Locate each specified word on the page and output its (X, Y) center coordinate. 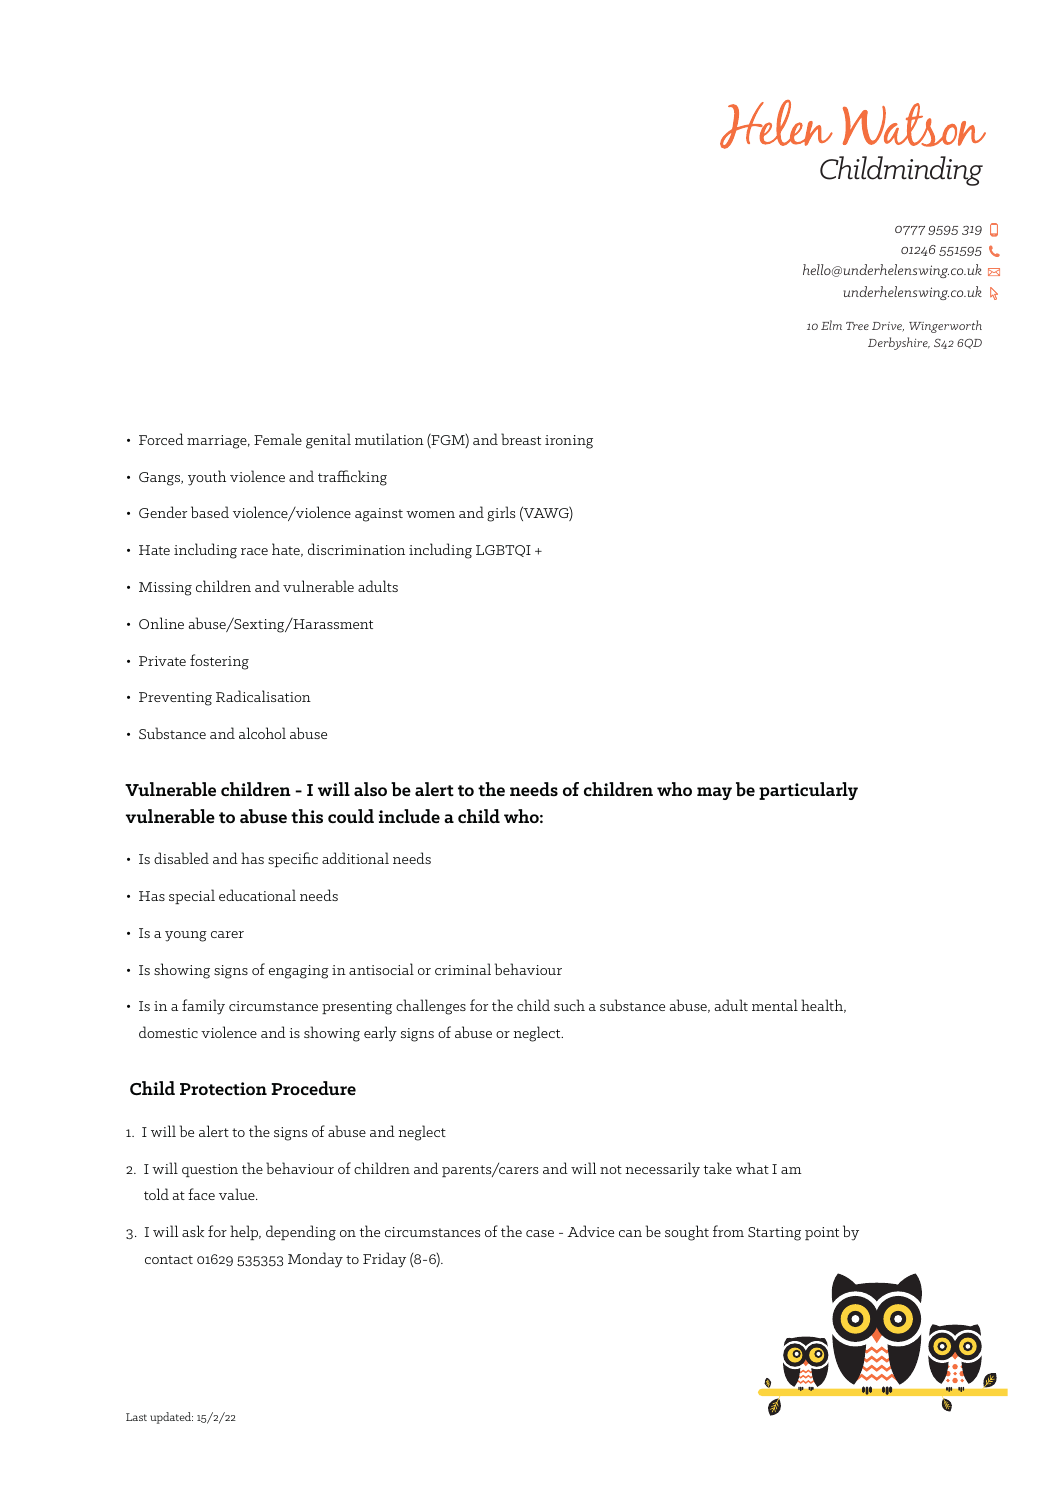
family (203, 1007)
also (370, 789)
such (569, 1005)
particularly (808, 791)
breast (521, 439)
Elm (831, 325)
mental (775, 1005)
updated (171, 1418)
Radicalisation (263, 696)
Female (278, 439)
